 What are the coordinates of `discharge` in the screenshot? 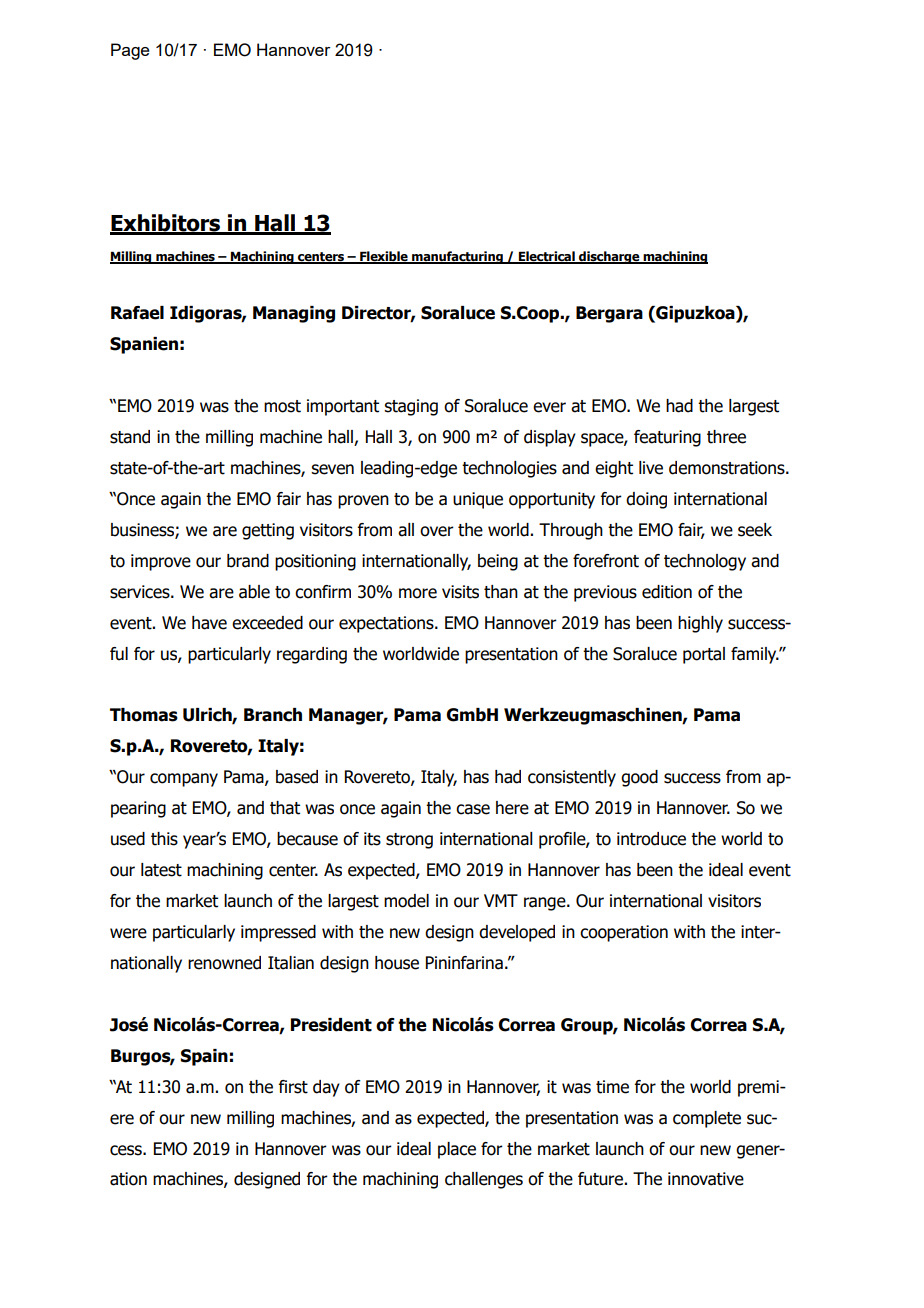 It's located at (609, 257).
